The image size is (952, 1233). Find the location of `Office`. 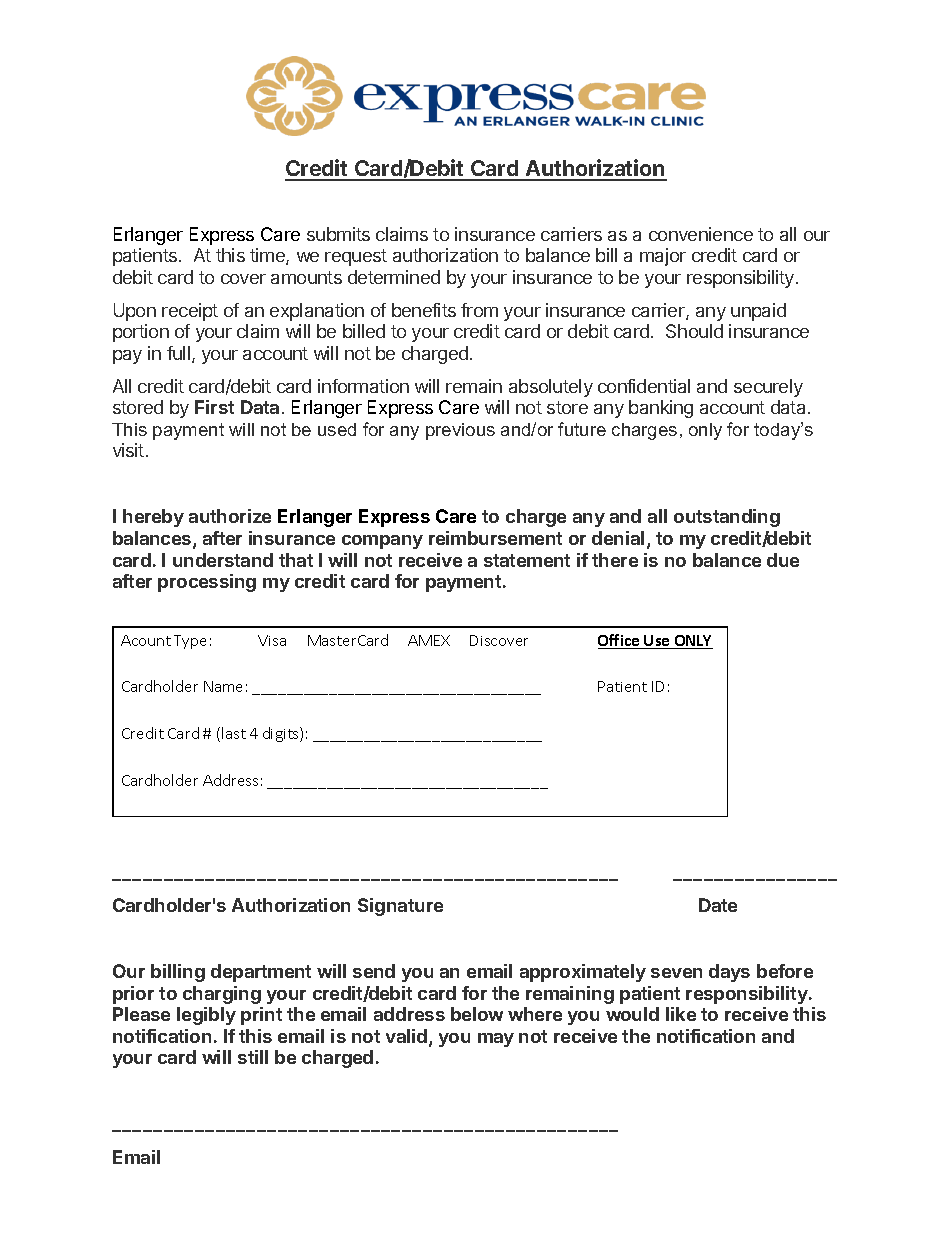

Office is located at coordinates (620, 641).
